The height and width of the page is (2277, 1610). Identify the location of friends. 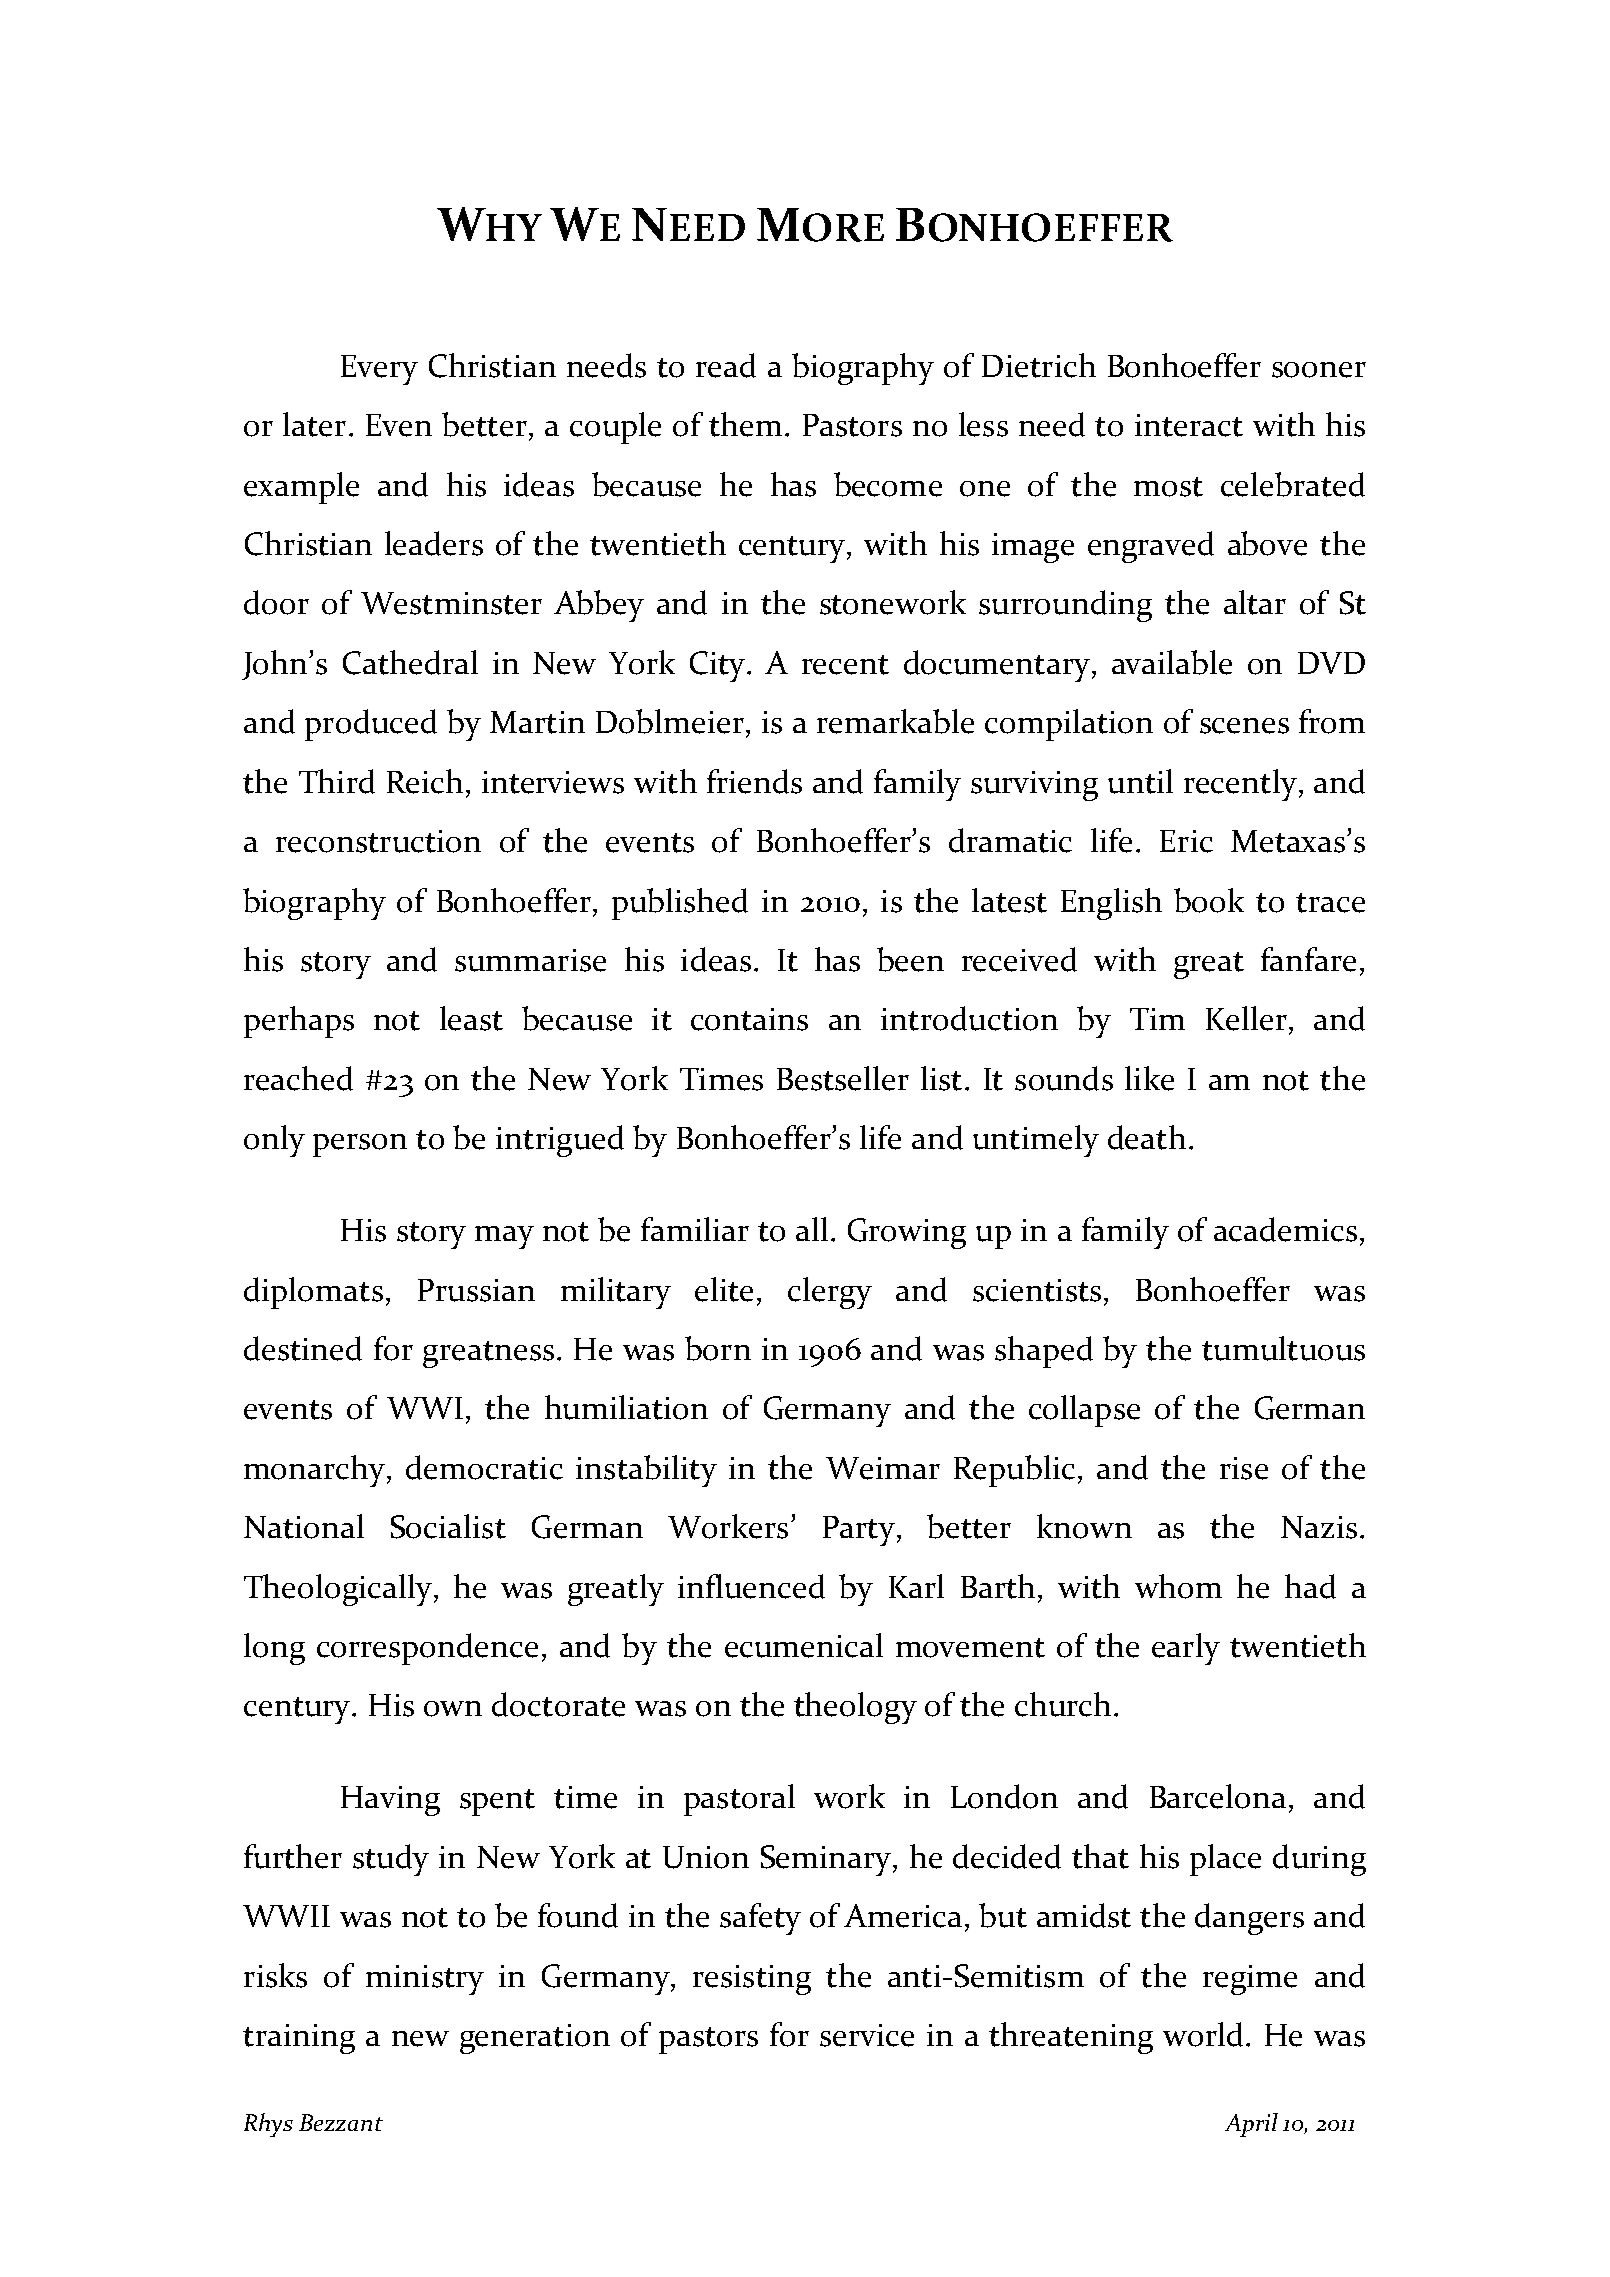
(754, 781).
